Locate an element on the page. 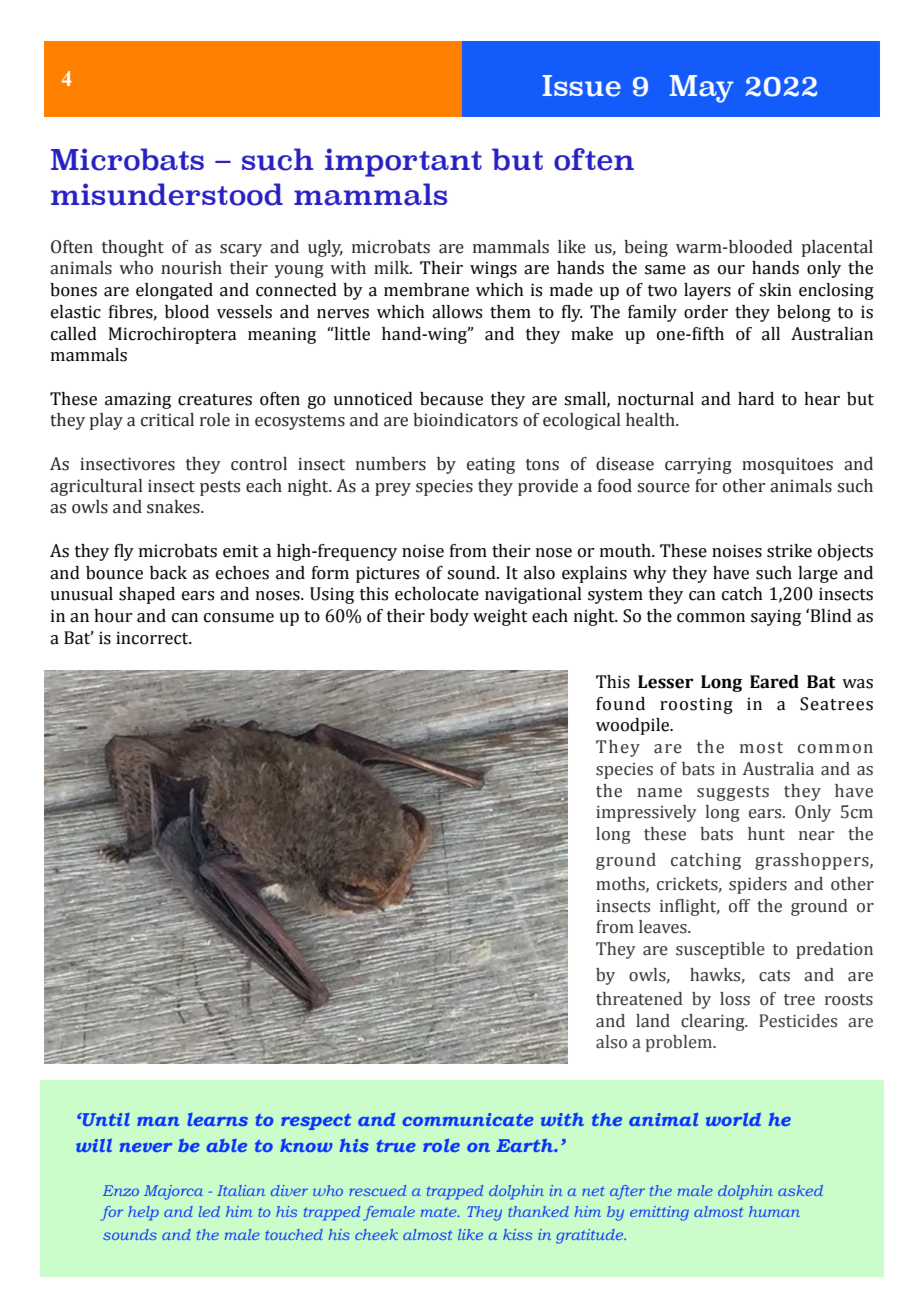  misunderstood is located at coordinates (167, 194).
